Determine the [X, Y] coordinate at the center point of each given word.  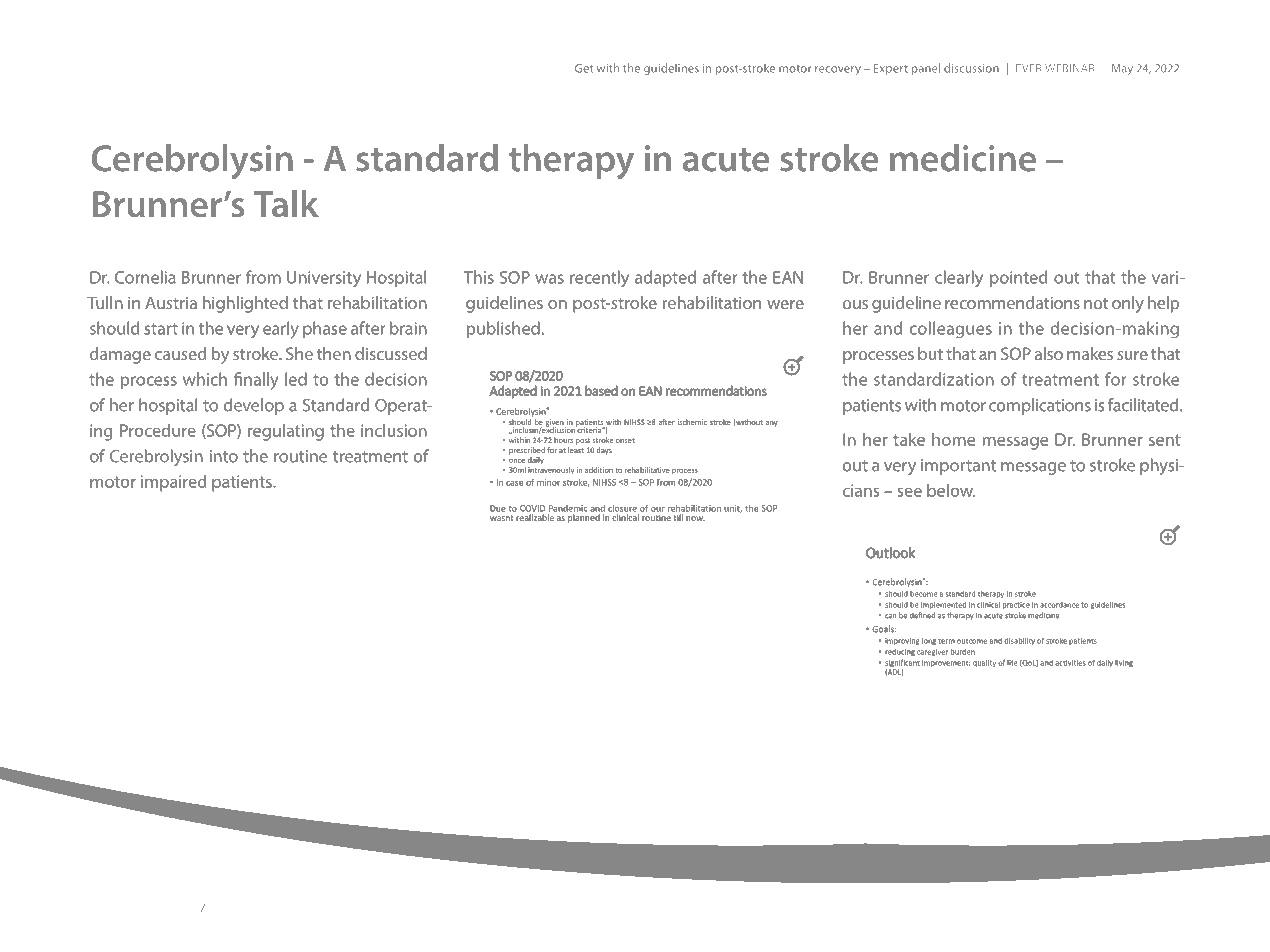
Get [584, 68]
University [324, 279]
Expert [891, 69]
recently [599, 279]
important [958, 467]
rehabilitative [647, 470]
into [224, 456]
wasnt [501, 518]
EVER [1028, 68]
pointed [1018, 278]
